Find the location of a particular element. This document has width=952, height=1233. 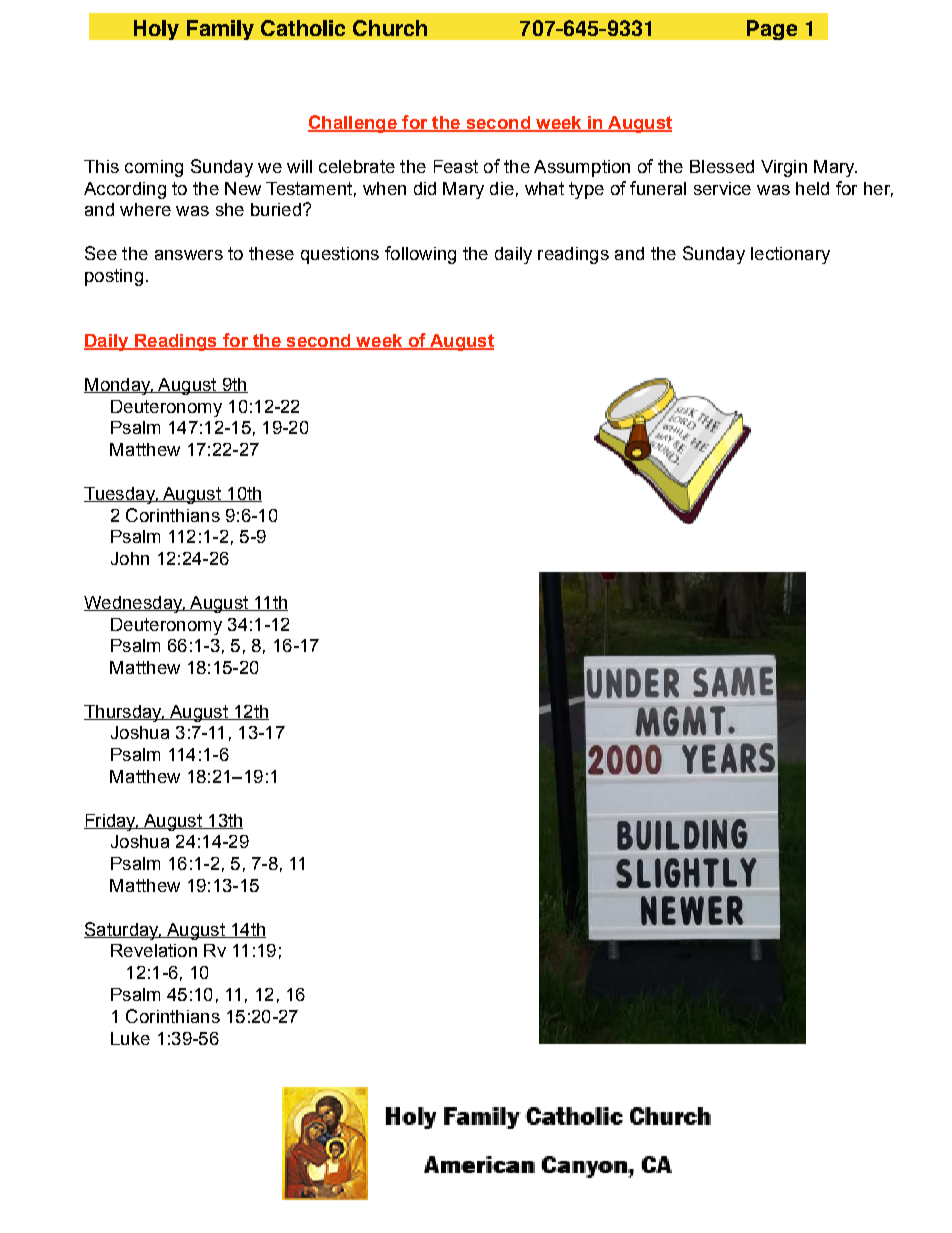

answers is located at coordinates (189, 255).
